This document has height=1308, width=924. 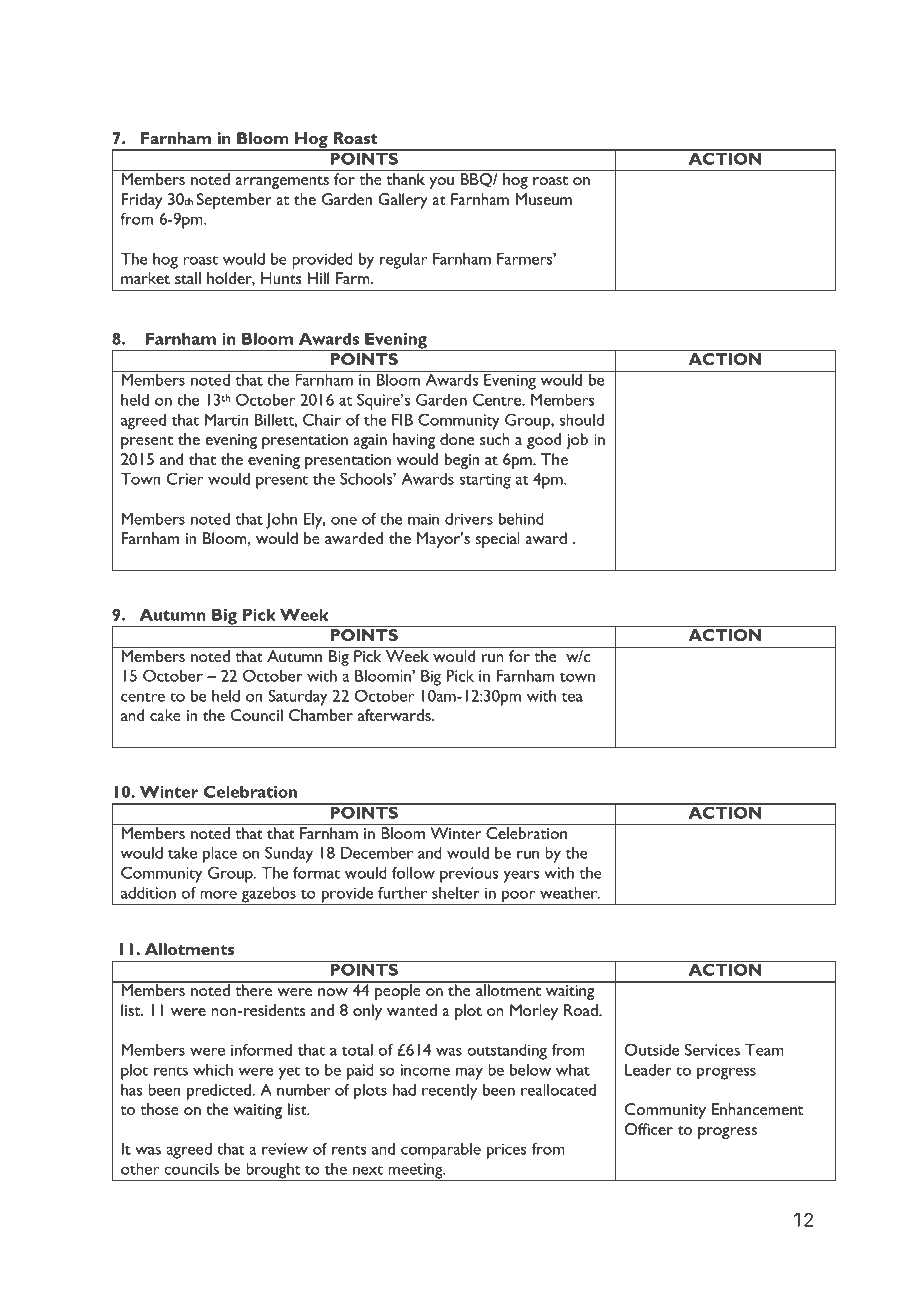 I want to click on those, so click(x=159, y=1109).
